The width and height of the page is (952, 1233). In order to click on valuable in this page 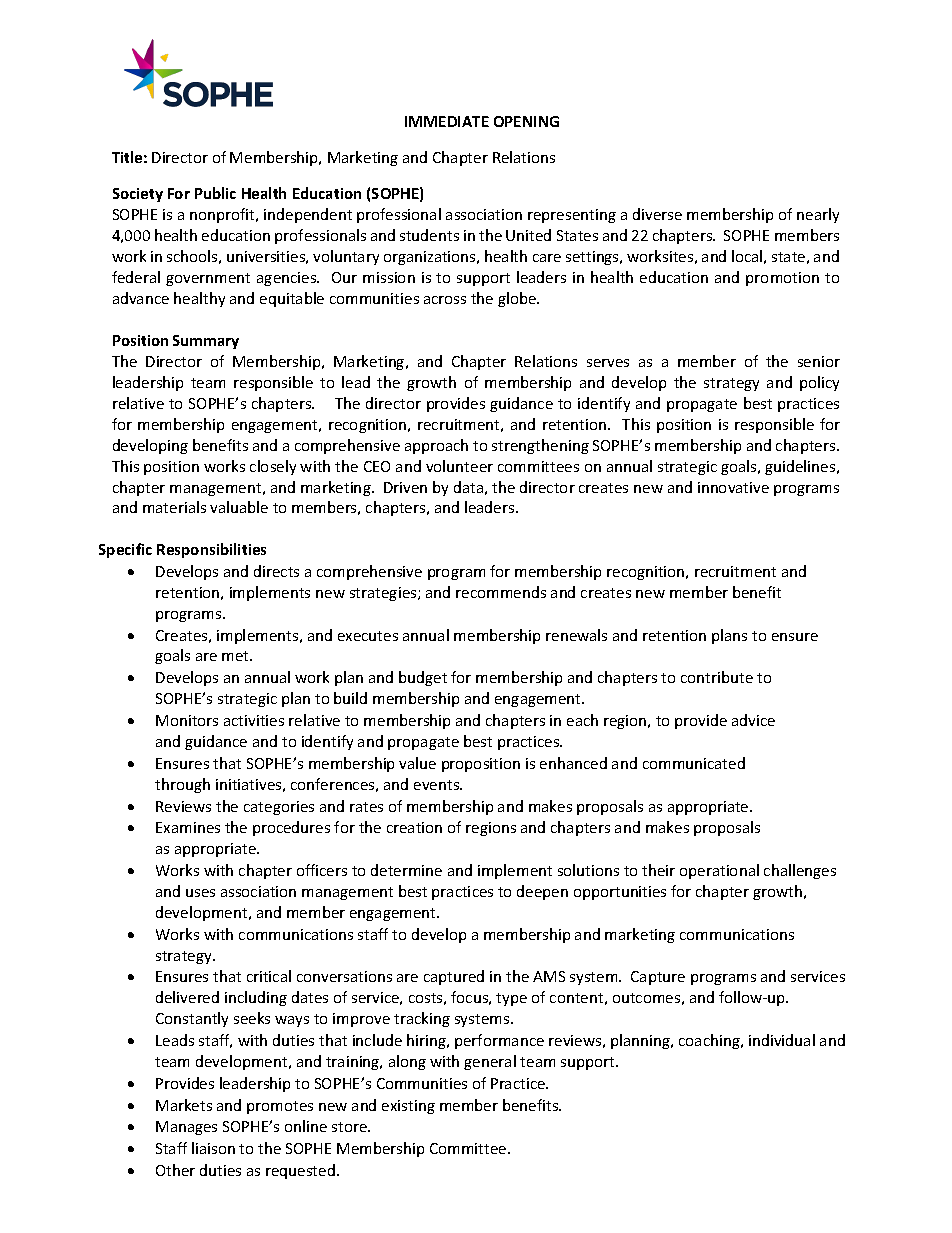, I will do `click(239, 507)`.
